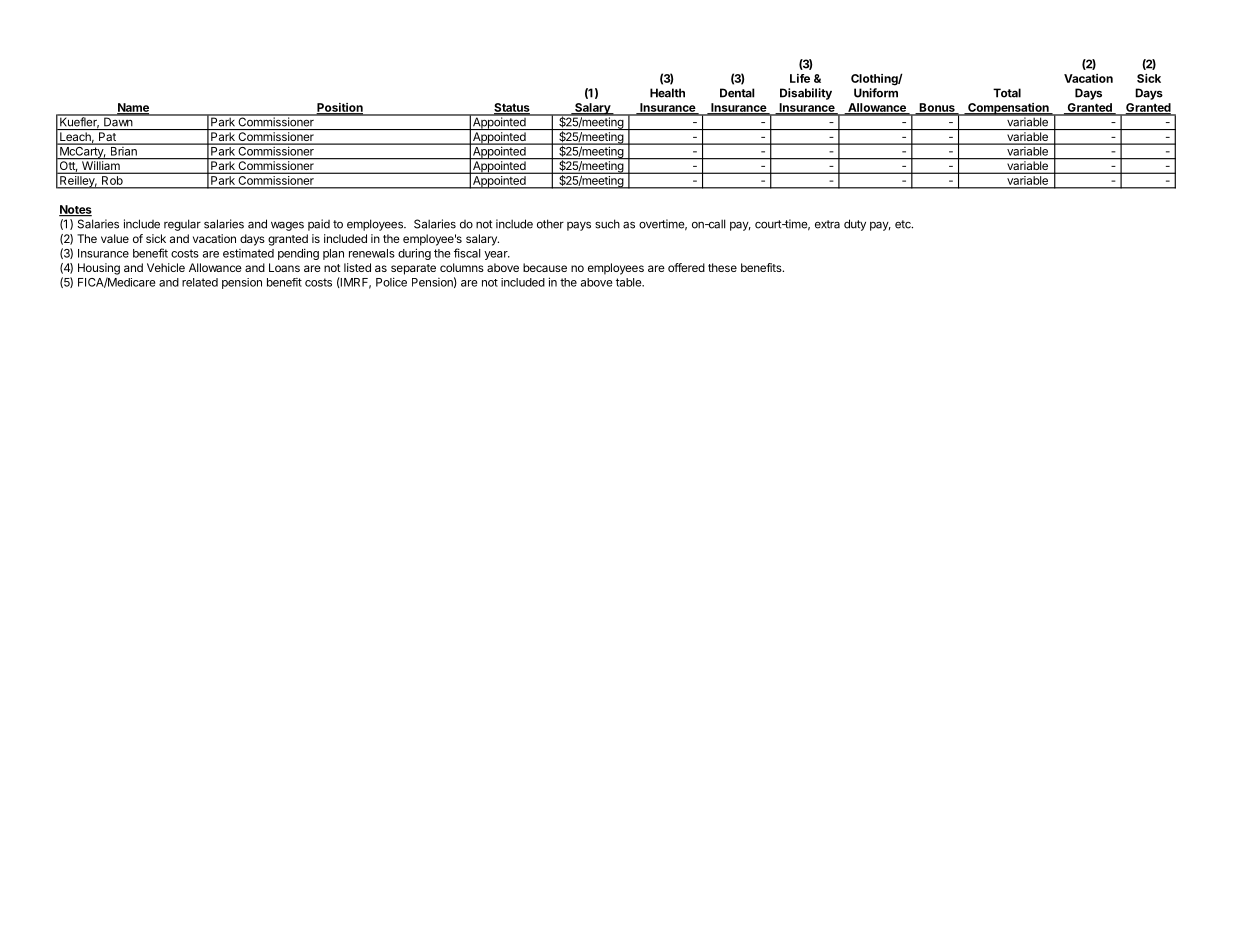 The image size is (1233, 952). What do you see at coordinates (800, 78) in the screenshot?
I see `Life` at bounding box center [800, 78].
